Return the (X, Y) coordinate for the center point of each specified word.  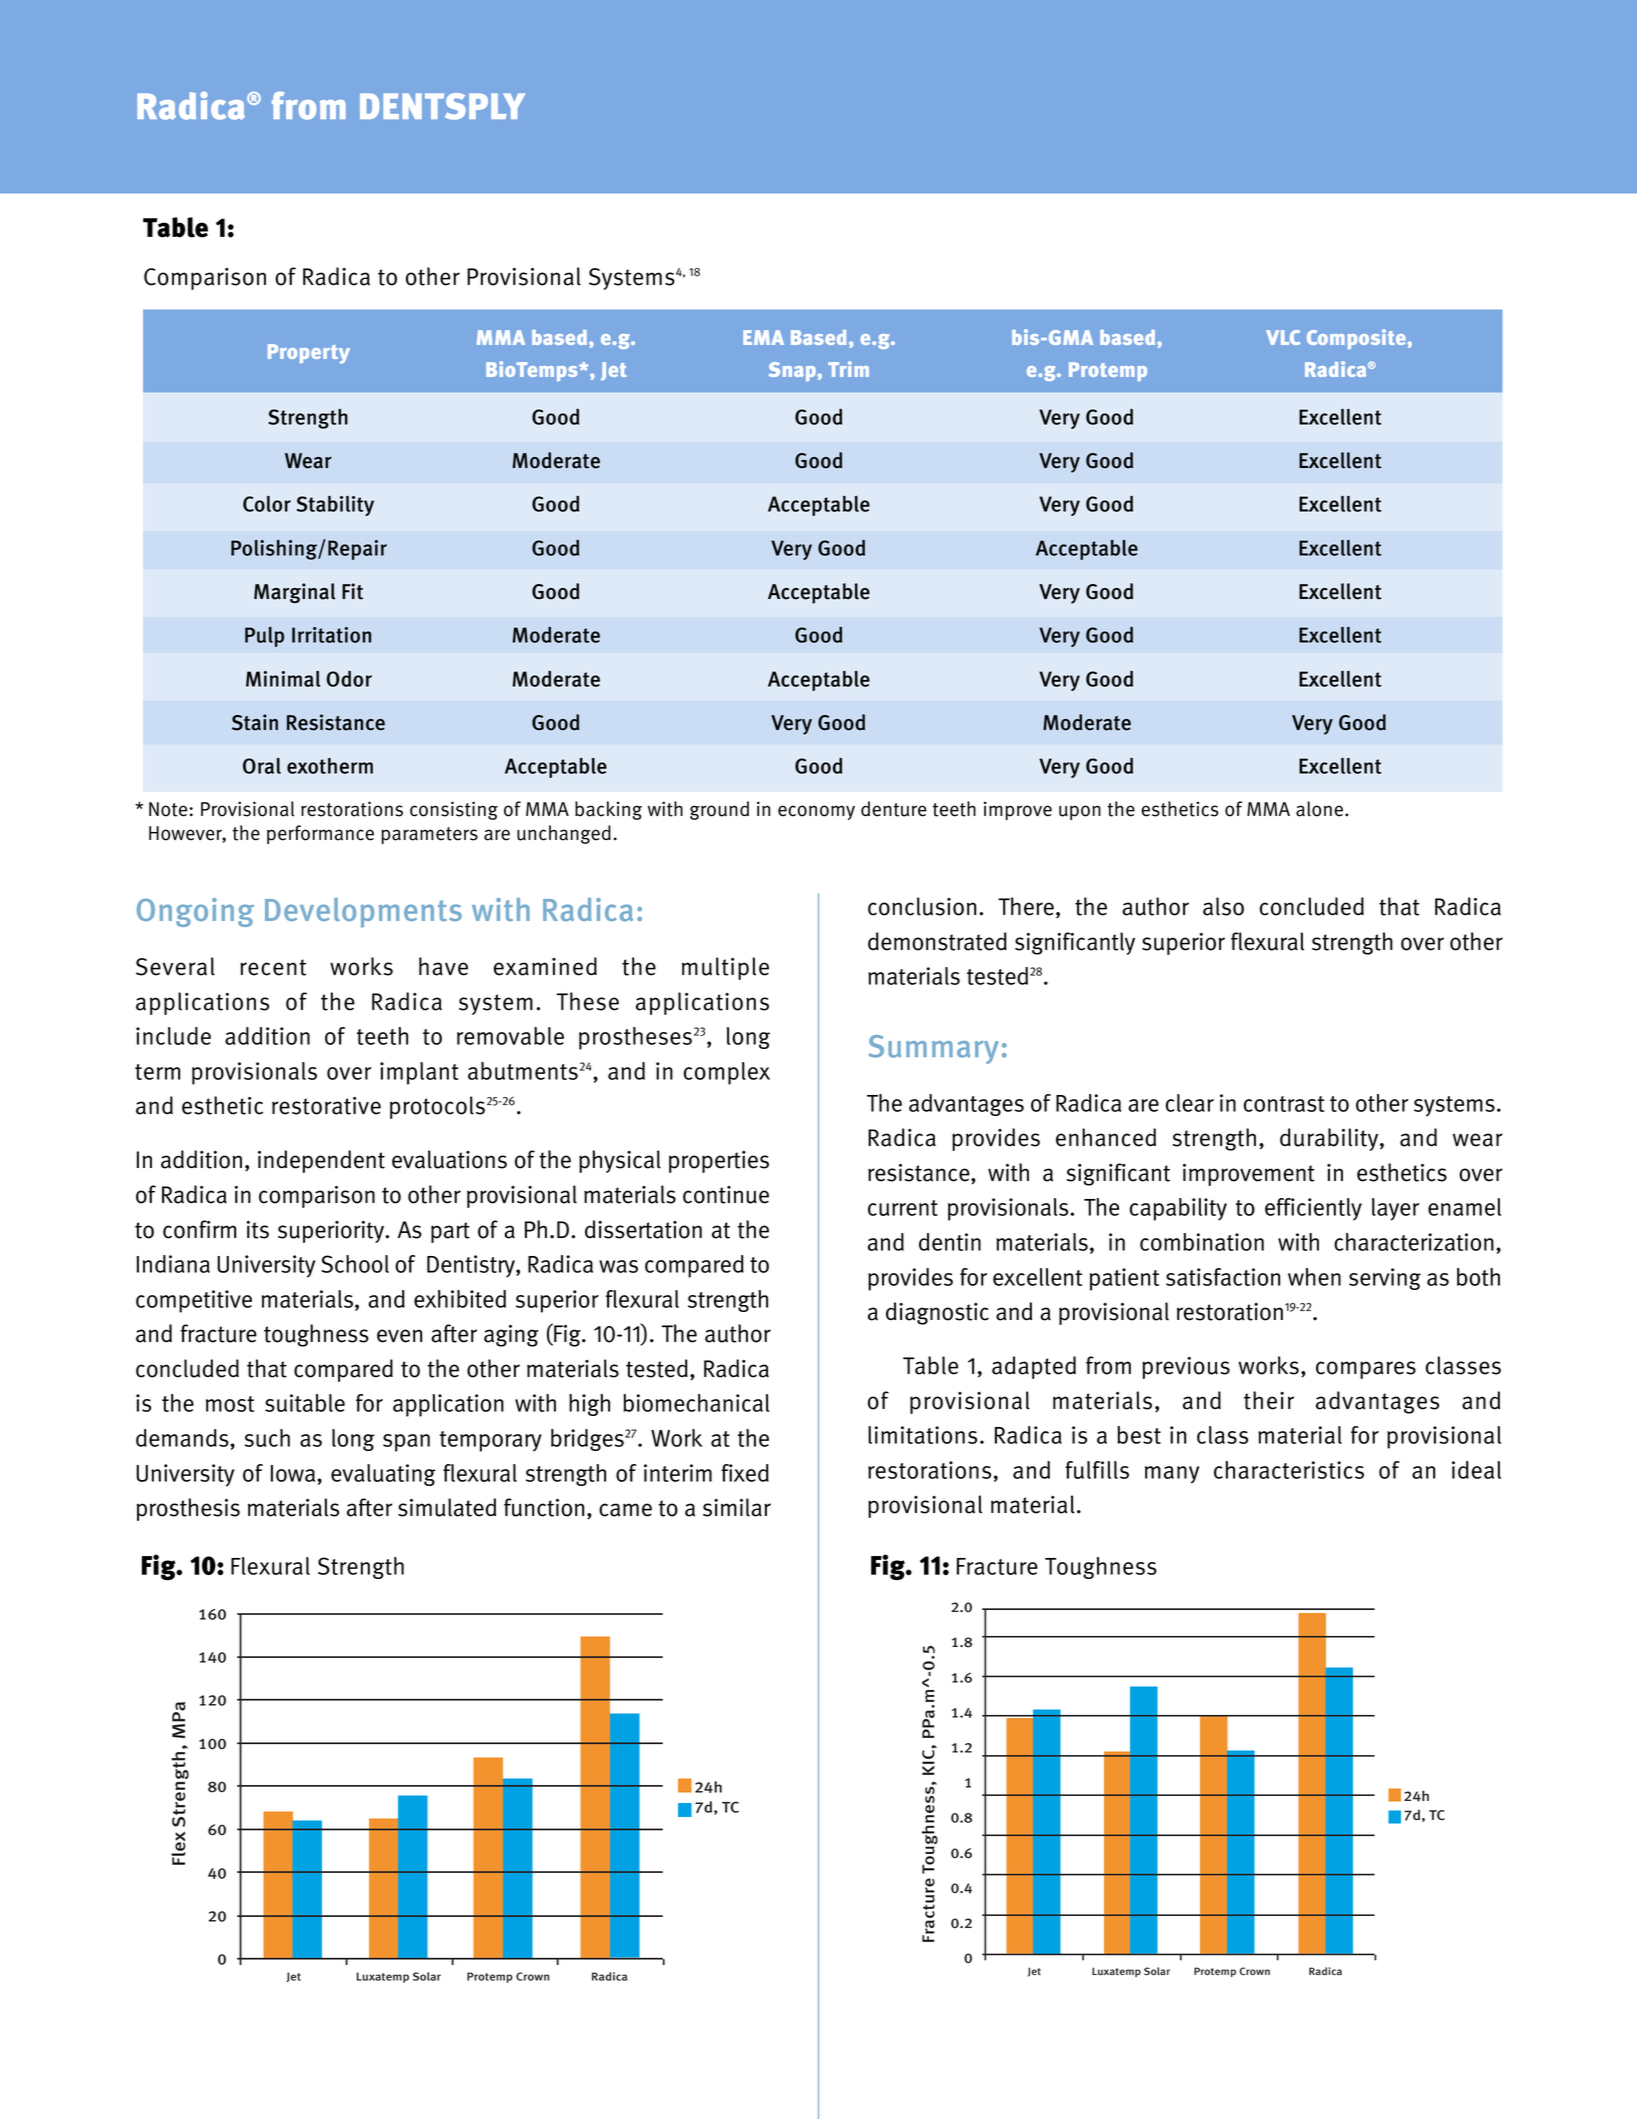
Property (309, 354)
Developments (363, 913)
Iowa (294, 1473)
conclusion (922, 906)
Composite (1356, 339)
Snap (792, 372)
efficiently (1313, 1209)
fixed (745, 1473)
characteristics (1289, 1470)
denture (894, 809)
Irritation (331, 635)
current (903, 1208)
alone (1319, 809)
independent (321, 1161)
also (1223, 906)
